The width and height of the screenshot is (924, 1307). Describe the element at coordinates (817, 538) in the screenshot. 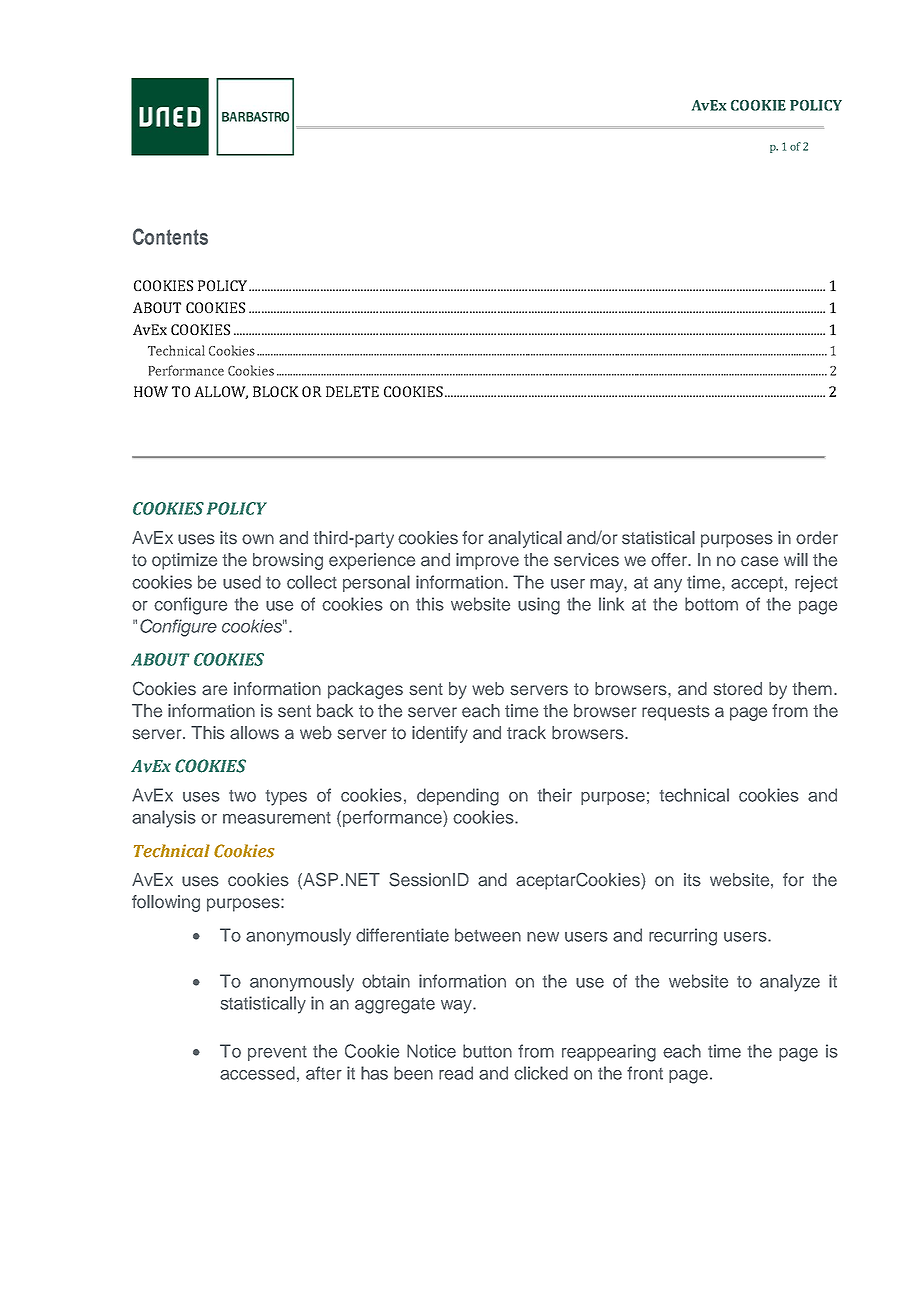

I see `order` at that location.
